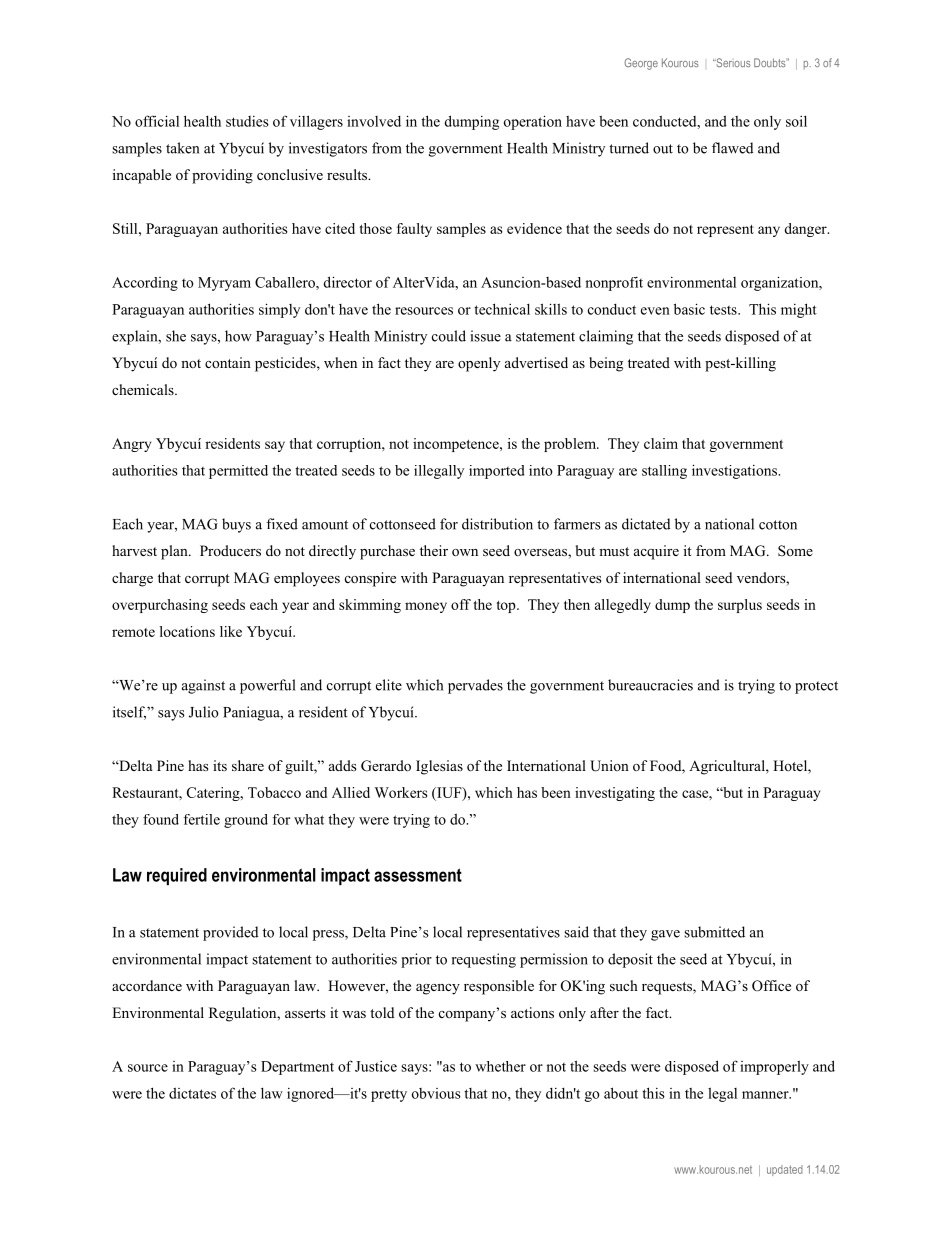 This image has height=1233, width=952. I want to click on Workers, so click(401, 792).
